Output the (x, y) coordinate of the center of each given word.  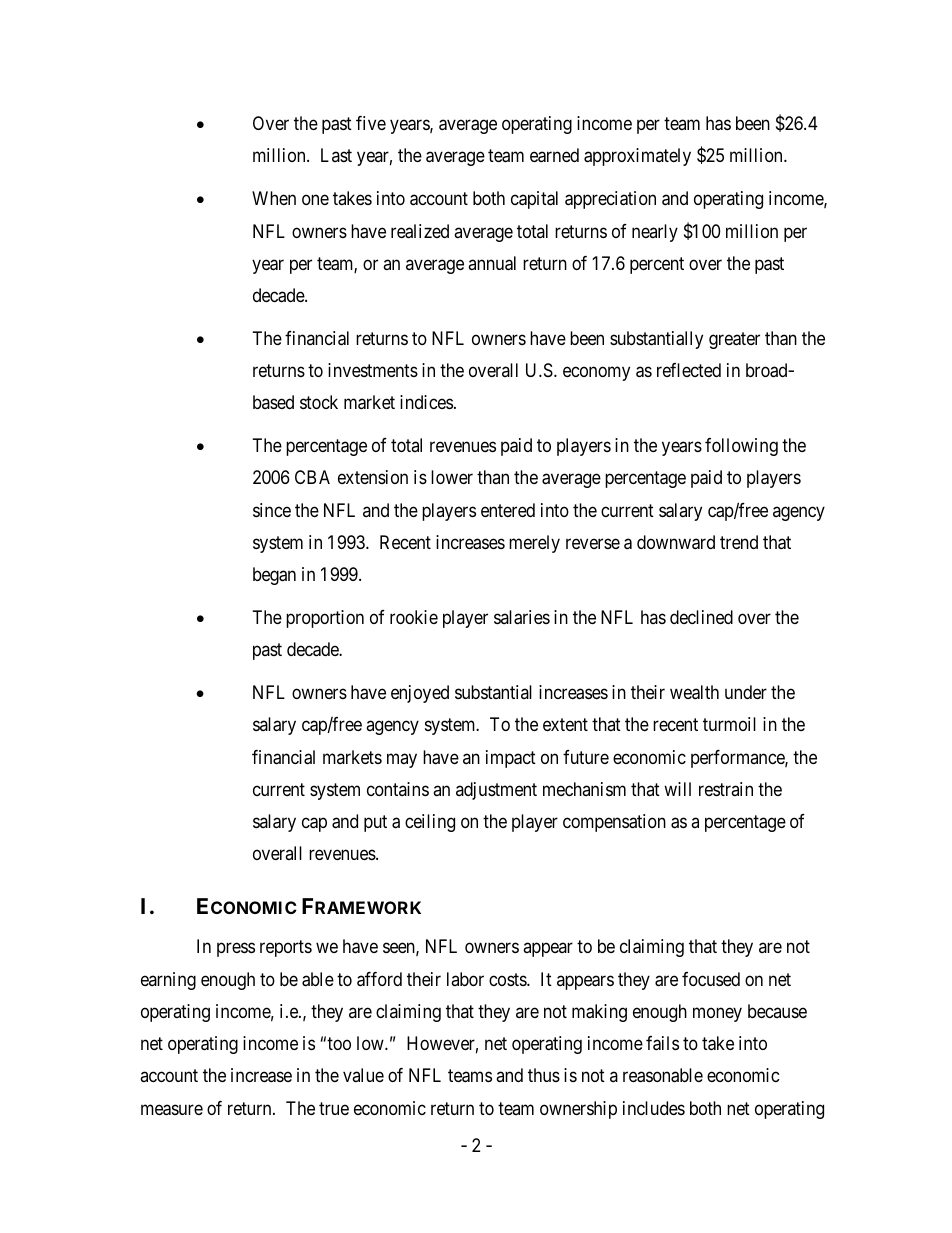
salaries (522, 617)
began (274, 576)
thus (544, 1075)
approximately (637, 157)
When (274, 198)
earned (554, 155)
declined (701, 617)
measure (172, 1110)
